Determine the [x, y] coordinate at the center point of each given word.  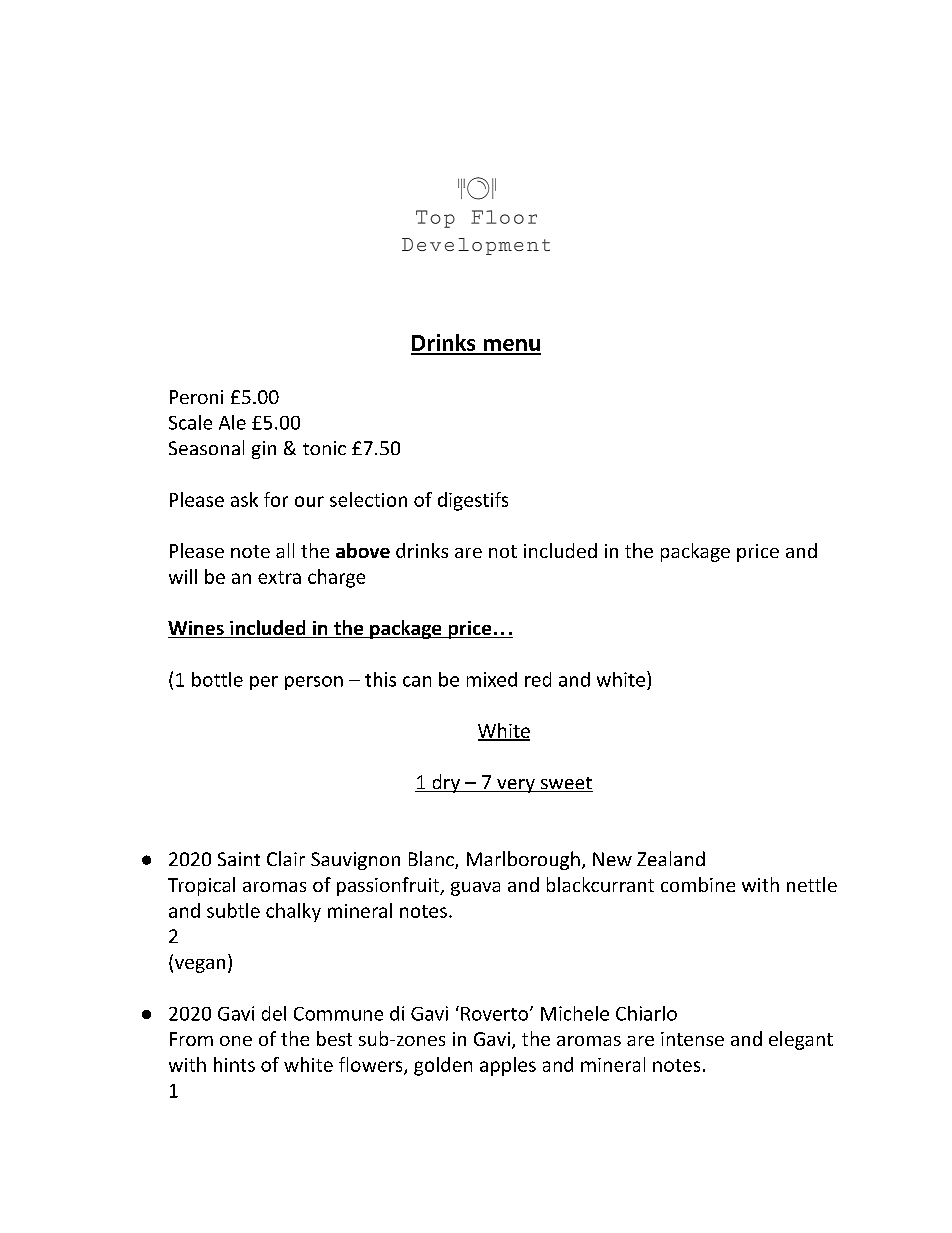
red [538, 679]
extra [279, 577]
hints [234, 1064]
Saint [239, 859]
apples [508, 1066]
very [516, 786]
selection [368, 499]
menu [511, 346]
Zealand [671, 858]
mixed [492, 679]
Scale [190, 422]
